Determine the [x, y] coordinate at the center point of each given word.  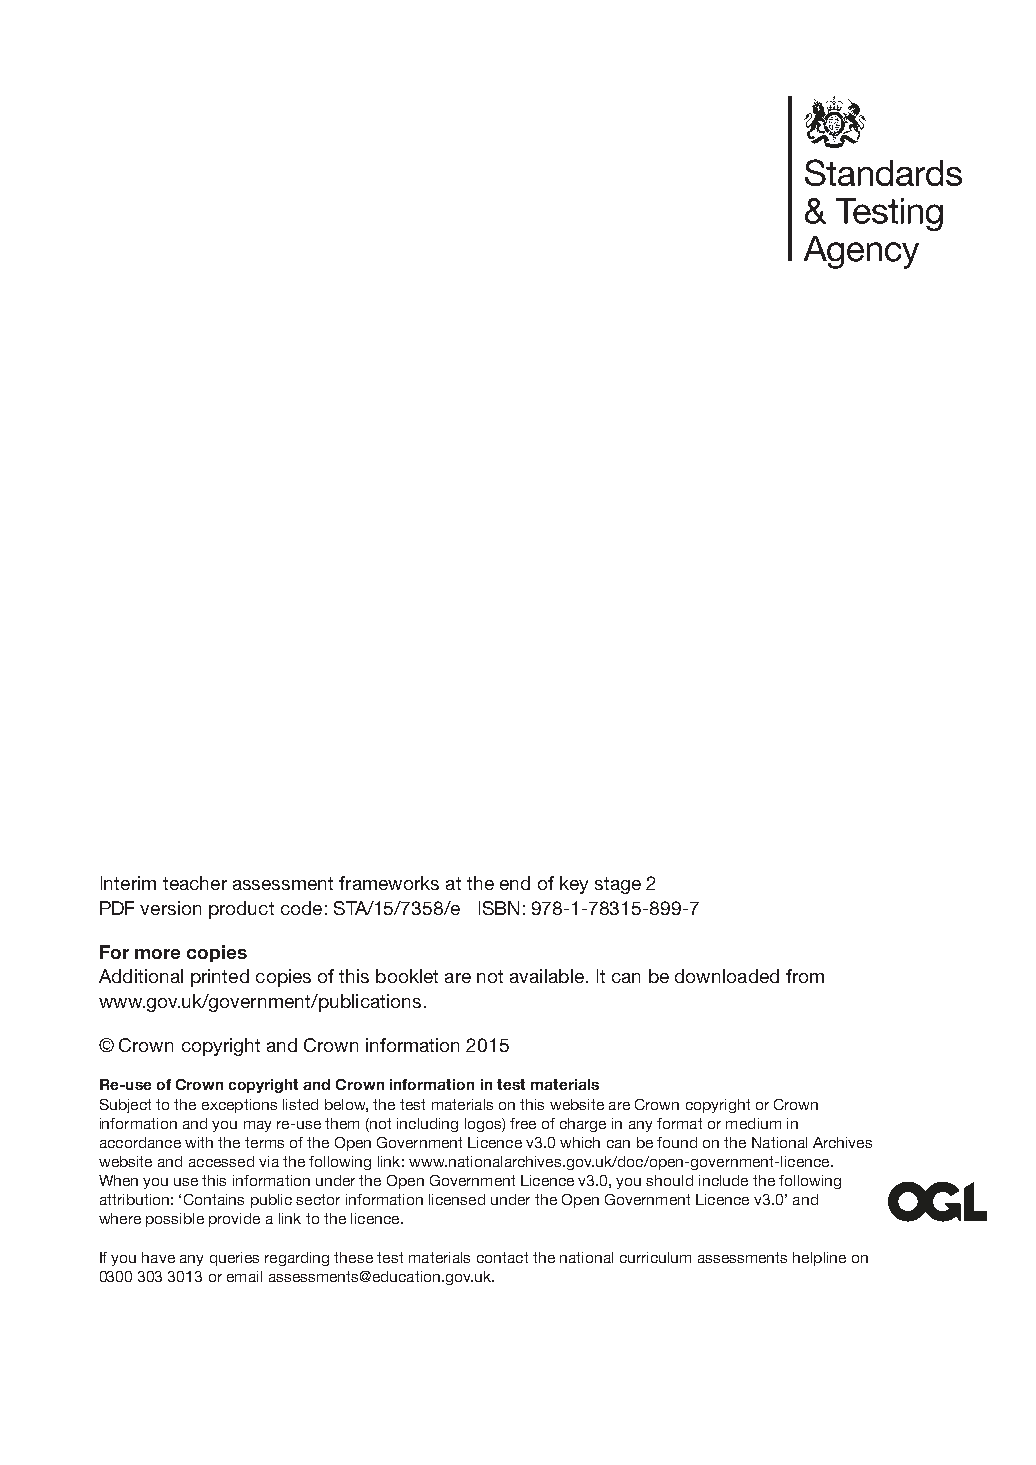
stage [618, 885]
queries [234, 1259]
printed [220, 978]
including [427, 1125]
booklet [407, 976]
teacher [195, 883]
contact [502, 1257]
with [199, 1142]
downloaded [727, 976]
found [677, 1142]
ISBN [499, 908]
